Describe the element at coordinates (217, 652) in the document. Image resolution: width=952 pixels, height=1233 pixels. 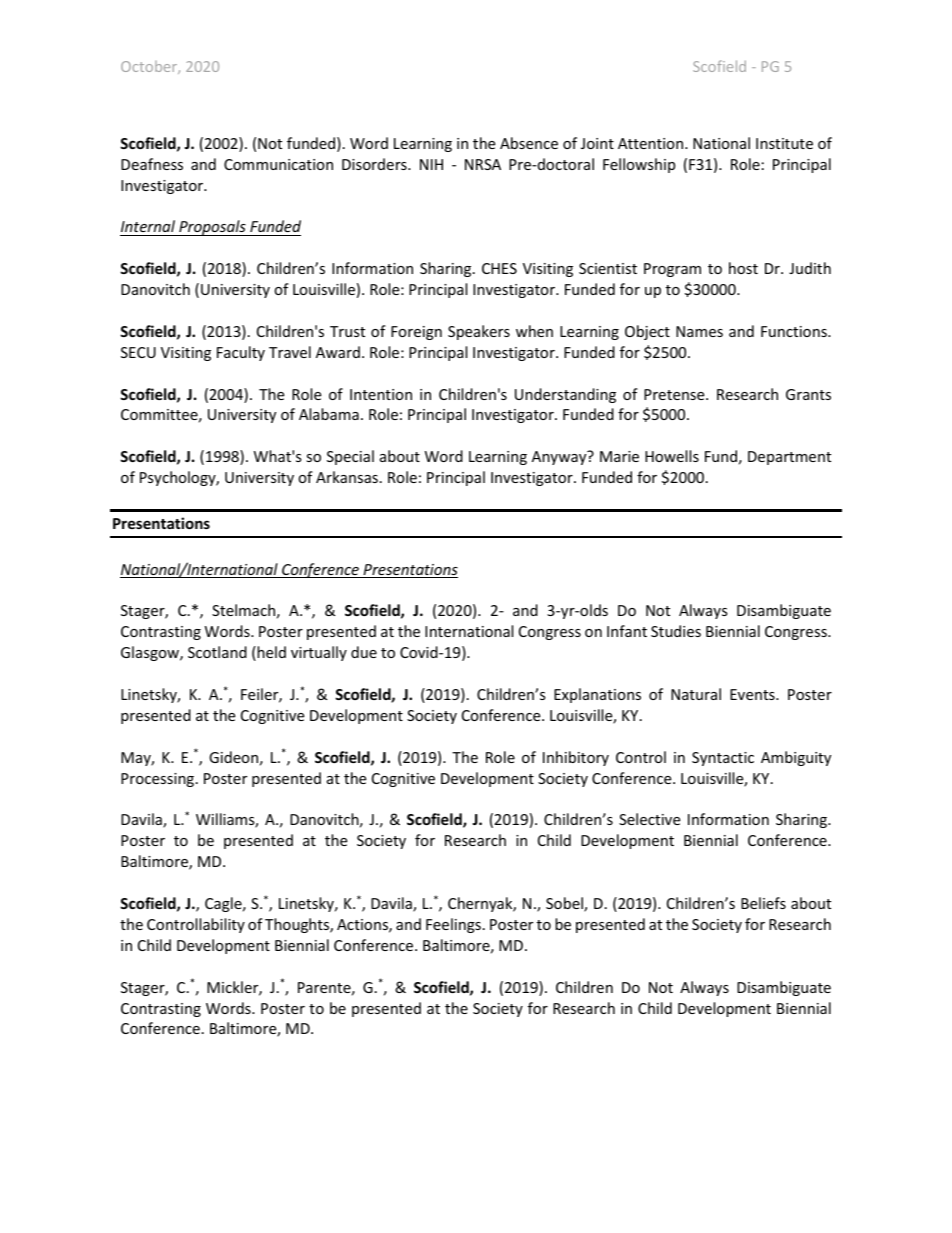
I see `Scotland` at that location.
